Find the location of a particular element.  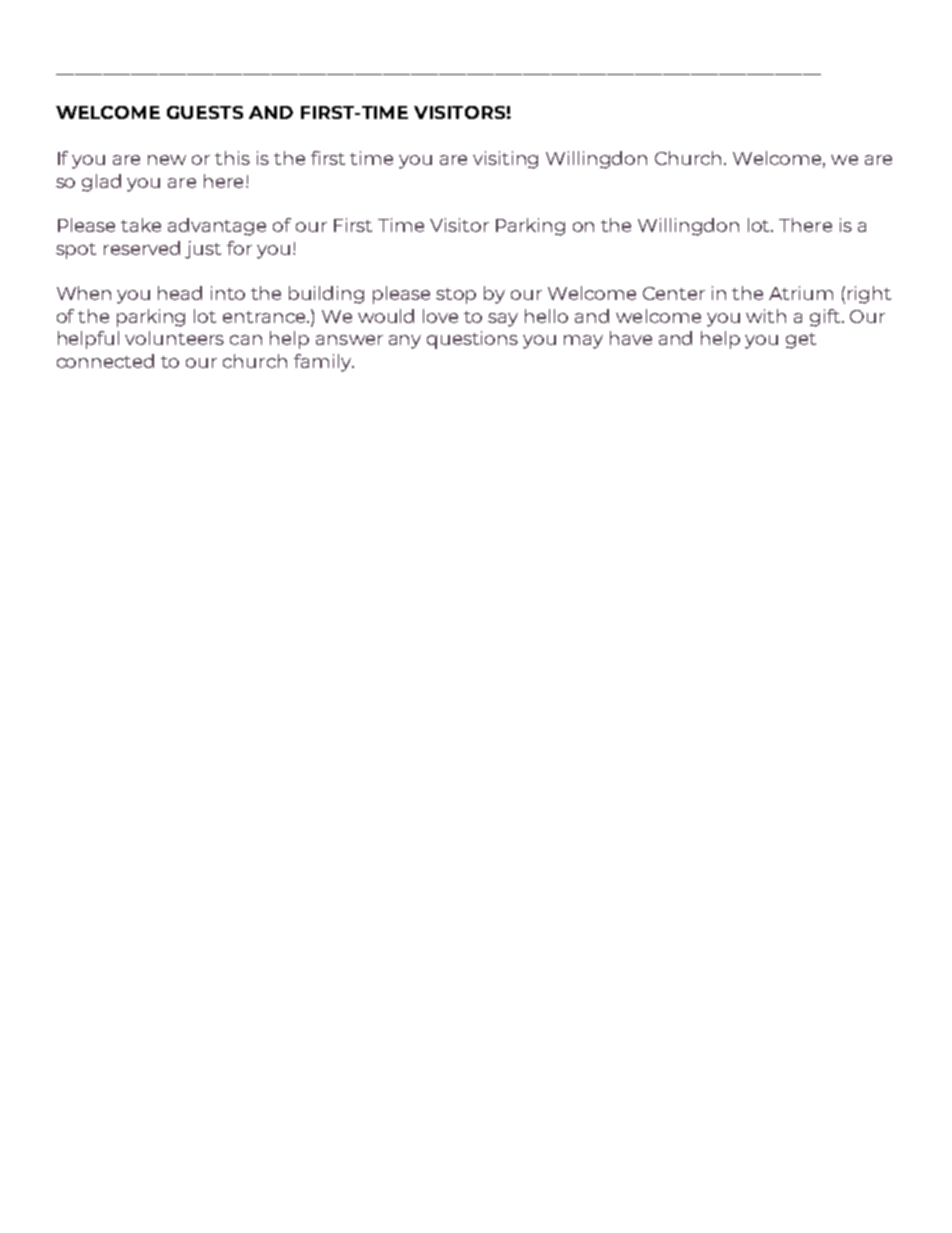

connected is located at coordinates (105, 361).
